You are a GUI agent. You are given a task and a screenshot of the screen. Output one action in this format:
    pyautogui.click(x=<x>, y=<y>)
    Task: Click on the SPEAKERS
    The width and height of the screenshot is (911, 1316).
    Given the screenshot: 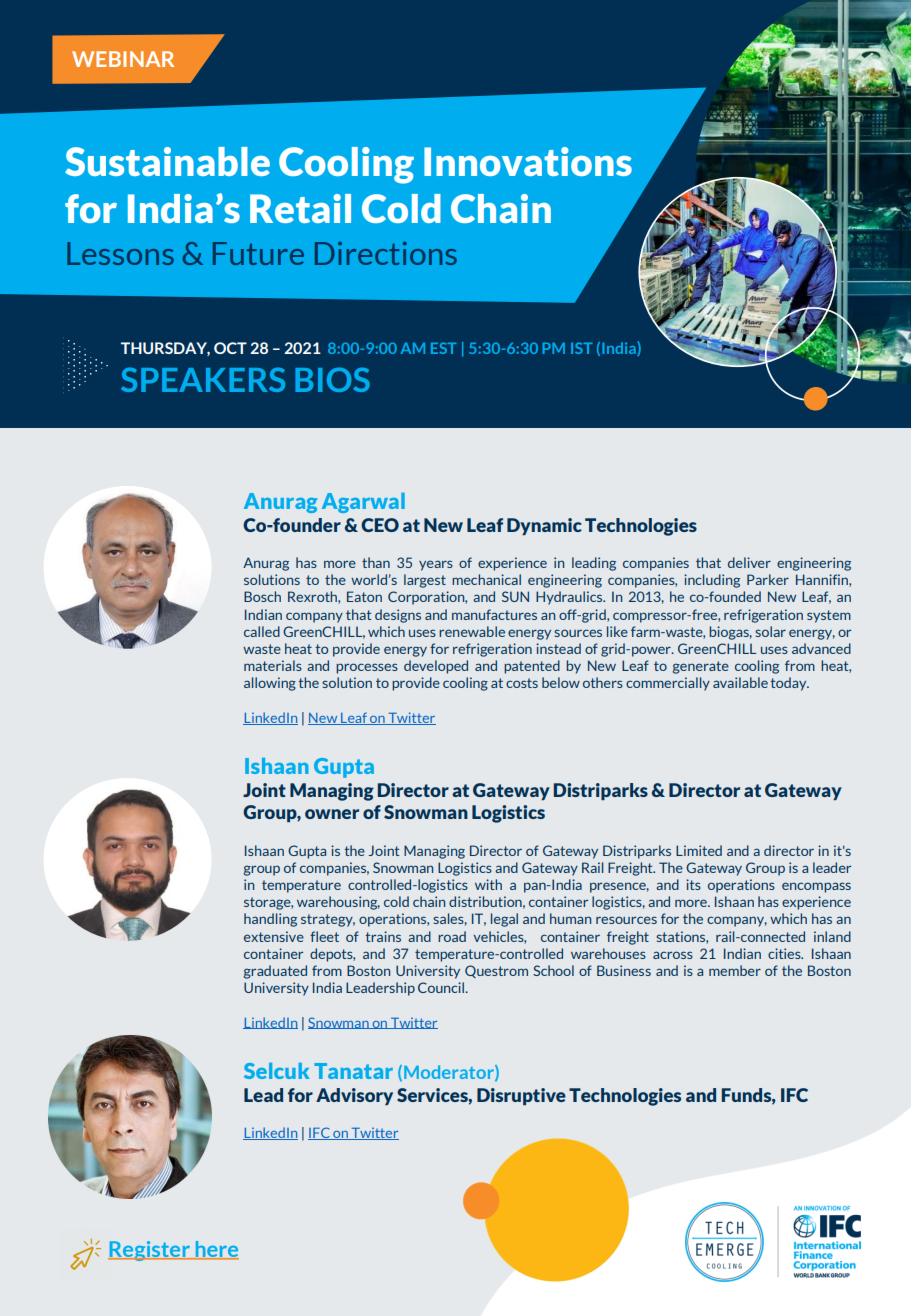 What is the action you would take?
    pyautogui.click(x=203, y=379)
